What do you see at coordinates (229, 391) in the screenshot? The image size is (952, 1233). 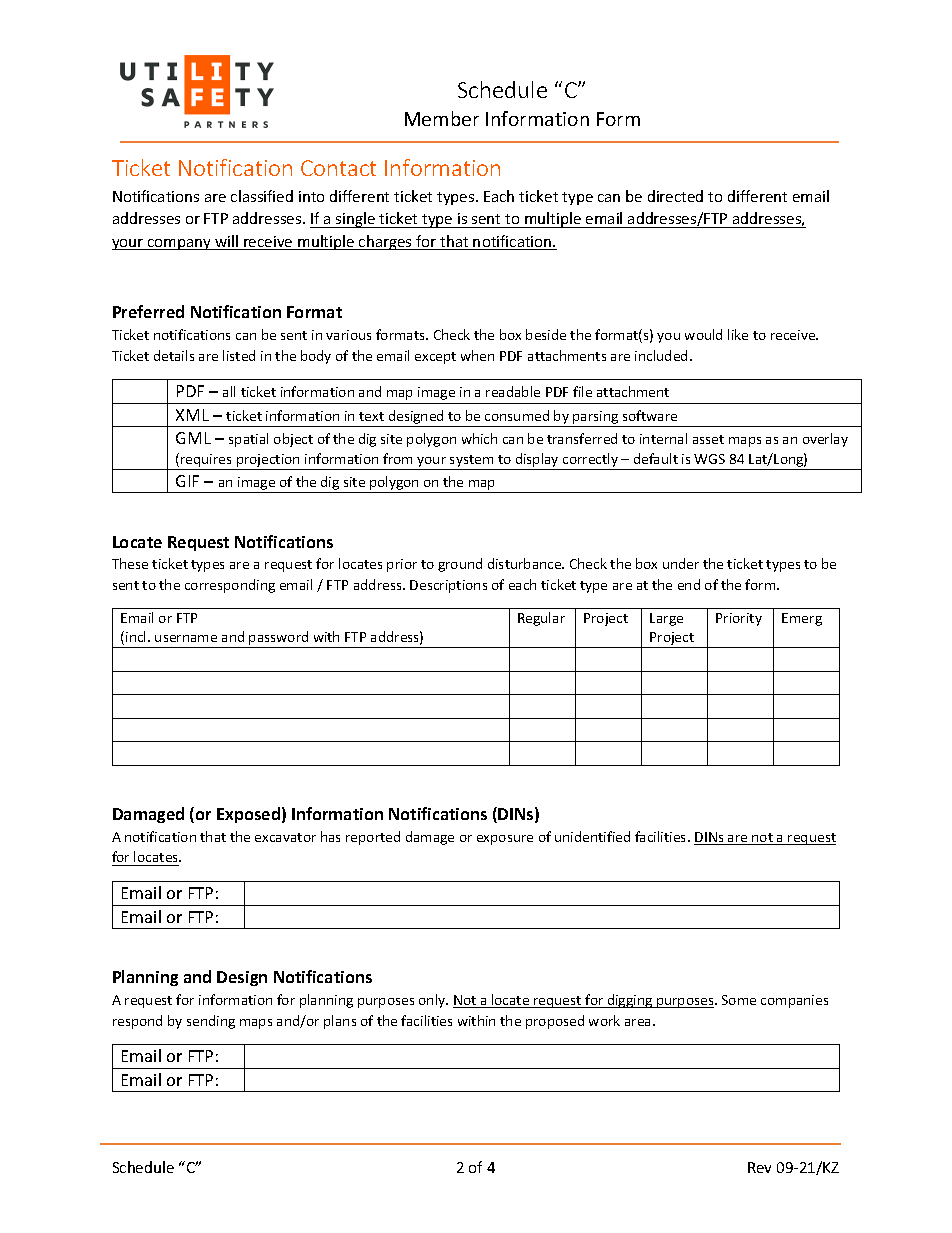 I see `all` at bounding box center [229, 391].
